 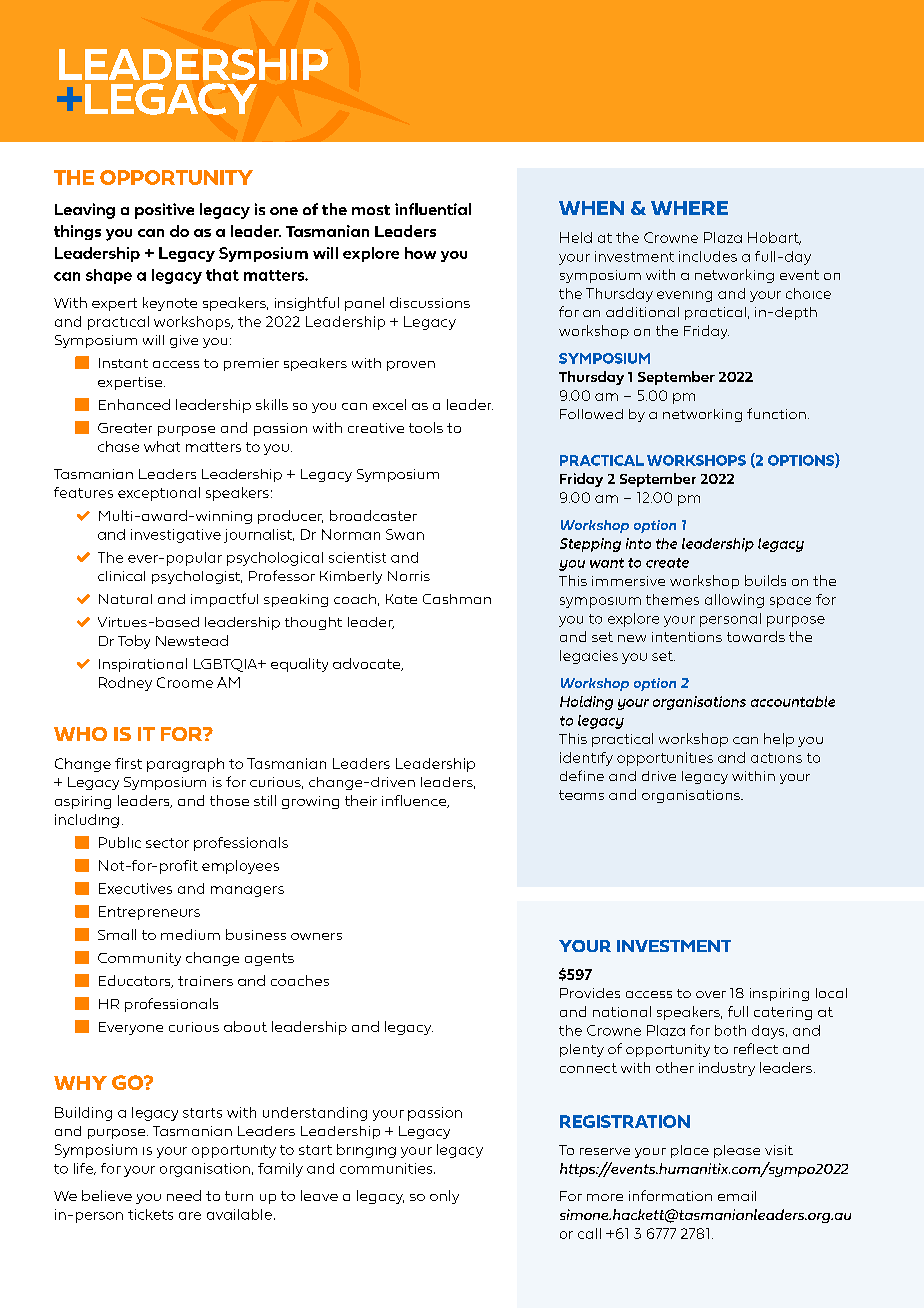 I want to click on Hobart, so click(x=774, y=238).
